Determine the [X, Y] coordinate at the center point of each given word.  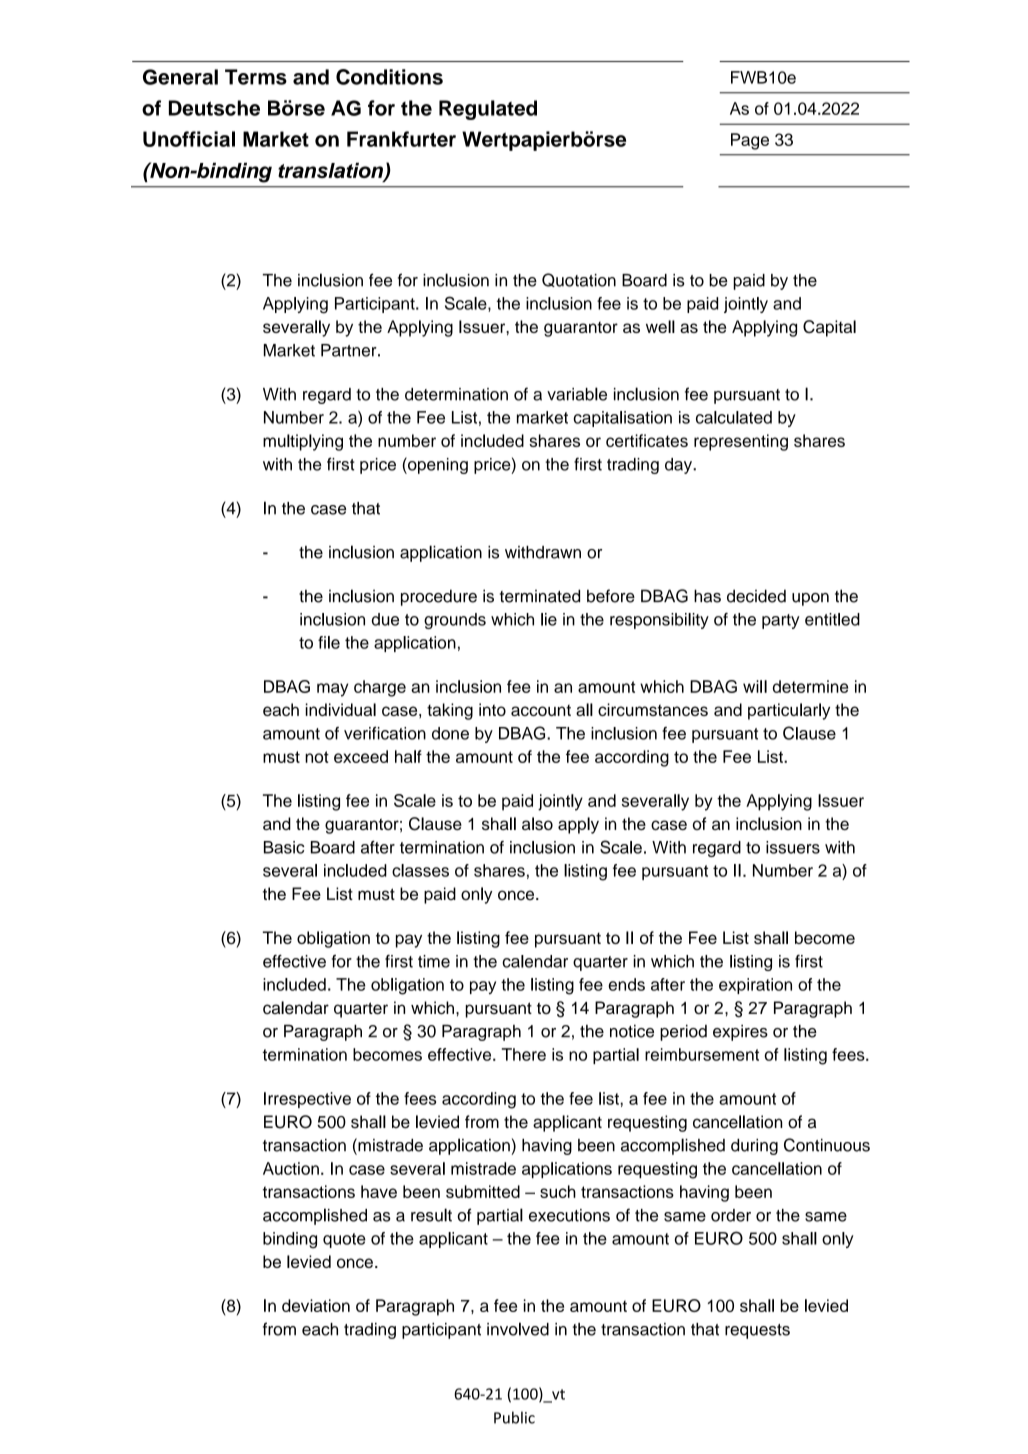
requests [757, 1331]
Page [750, 141]
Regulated [488, 110]
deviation [316, 1305]
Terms [256, 77]
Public [514, 1417]
